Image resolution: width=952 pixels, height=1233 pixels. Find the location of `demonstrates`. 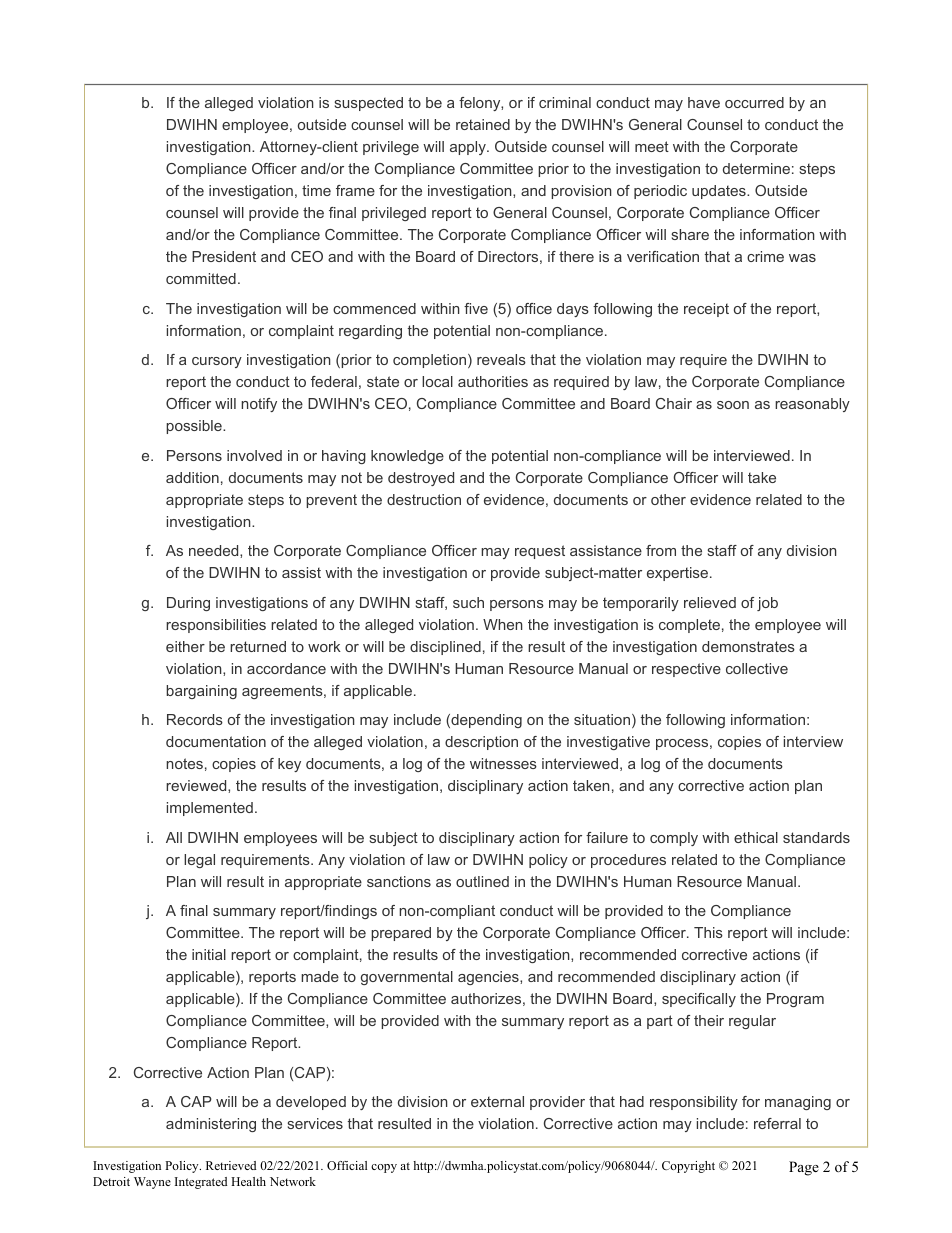

demonstrates is located at coordinates (748, 646).
